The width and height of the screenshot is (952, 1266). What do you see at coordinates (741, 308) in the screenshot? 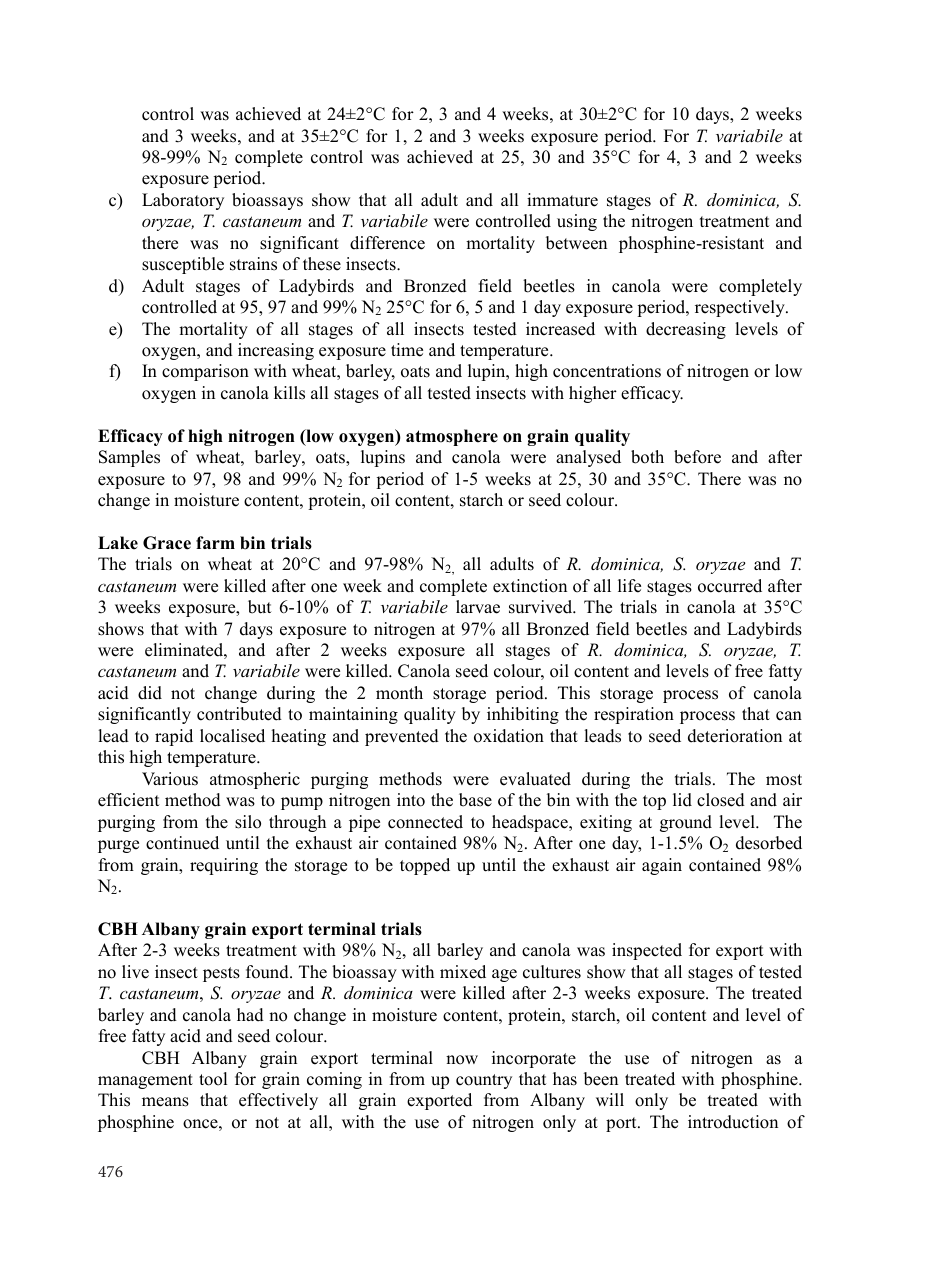
I see `respectively` at bounding box center [741, 308].
